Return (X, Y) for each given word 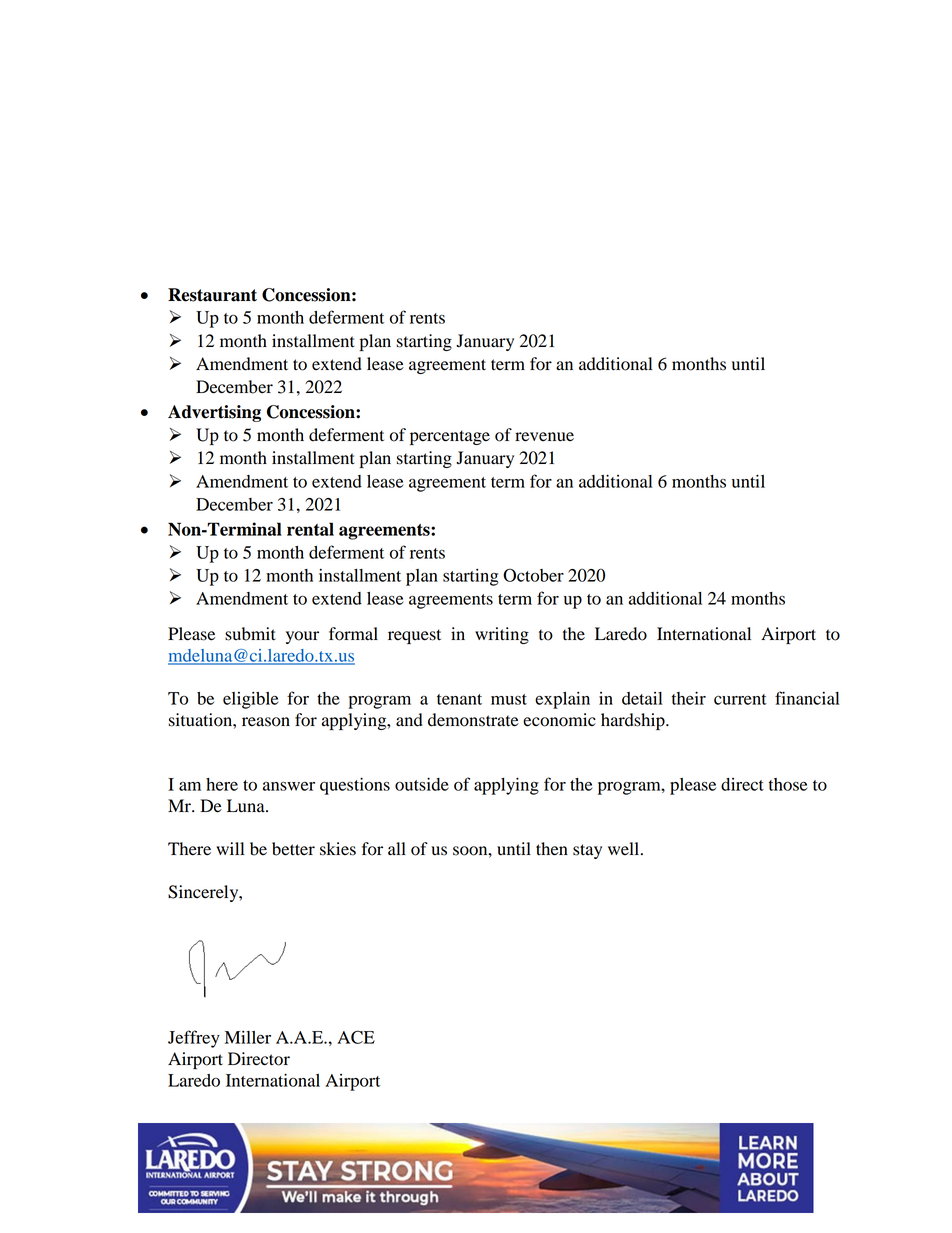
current (740, 699)
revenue (544, 437)
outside (422, 784)
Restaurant (212, 295)
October (533, 575)
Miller (248, 1037)
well (625, 849)
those (788, 784)
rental (310, 529)
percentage (450, 437)
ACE (356, 1037)
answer (289, 786)
